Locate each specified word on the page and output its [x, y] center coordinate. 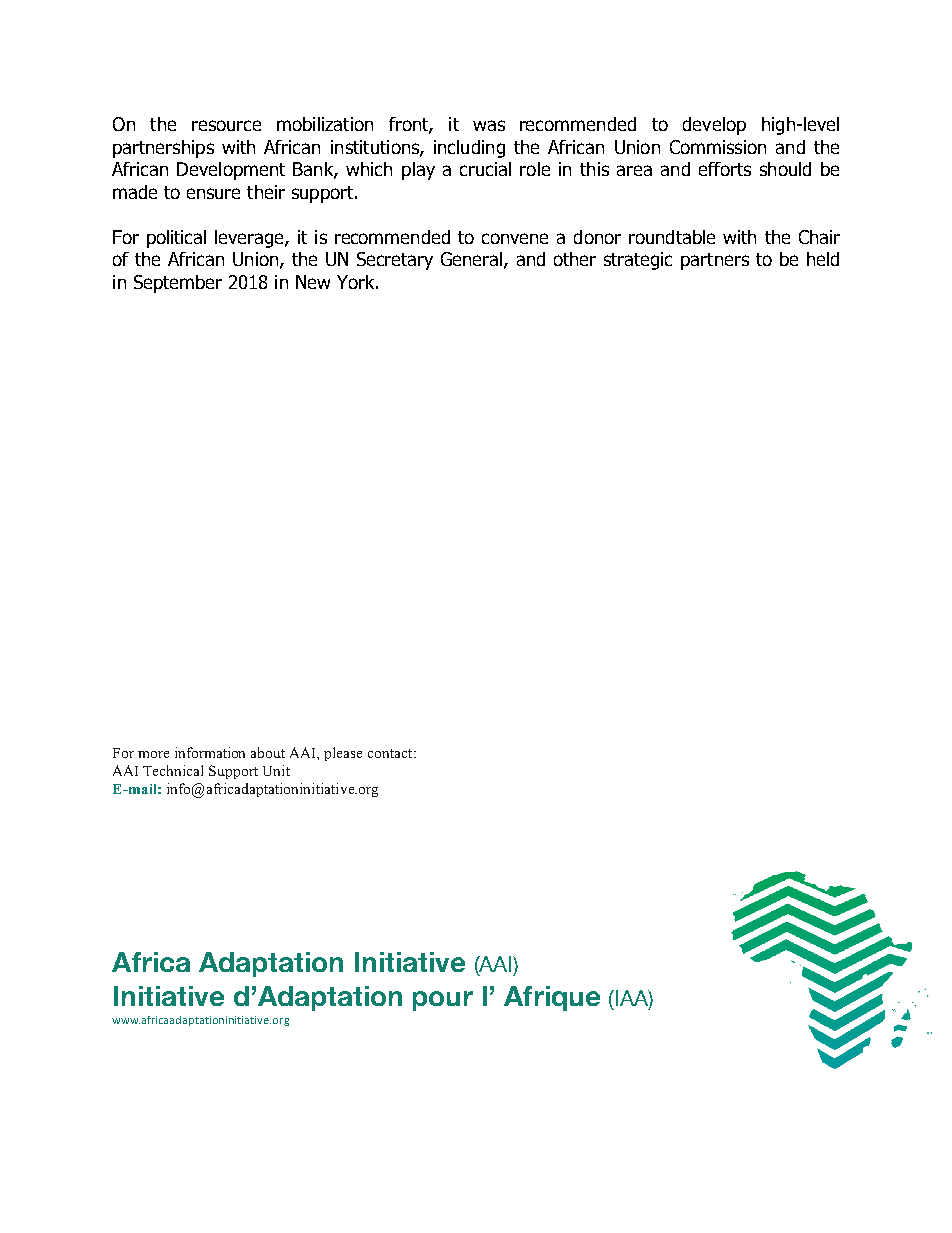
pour [443, 1001]
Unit [276, 770]
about [268, 752]
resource [226, 125]
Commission [718, 147]
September [178, 284]
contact [391, 753]
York [357, 282]
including [469, 149]
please [343, 754]
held [823, 259]
